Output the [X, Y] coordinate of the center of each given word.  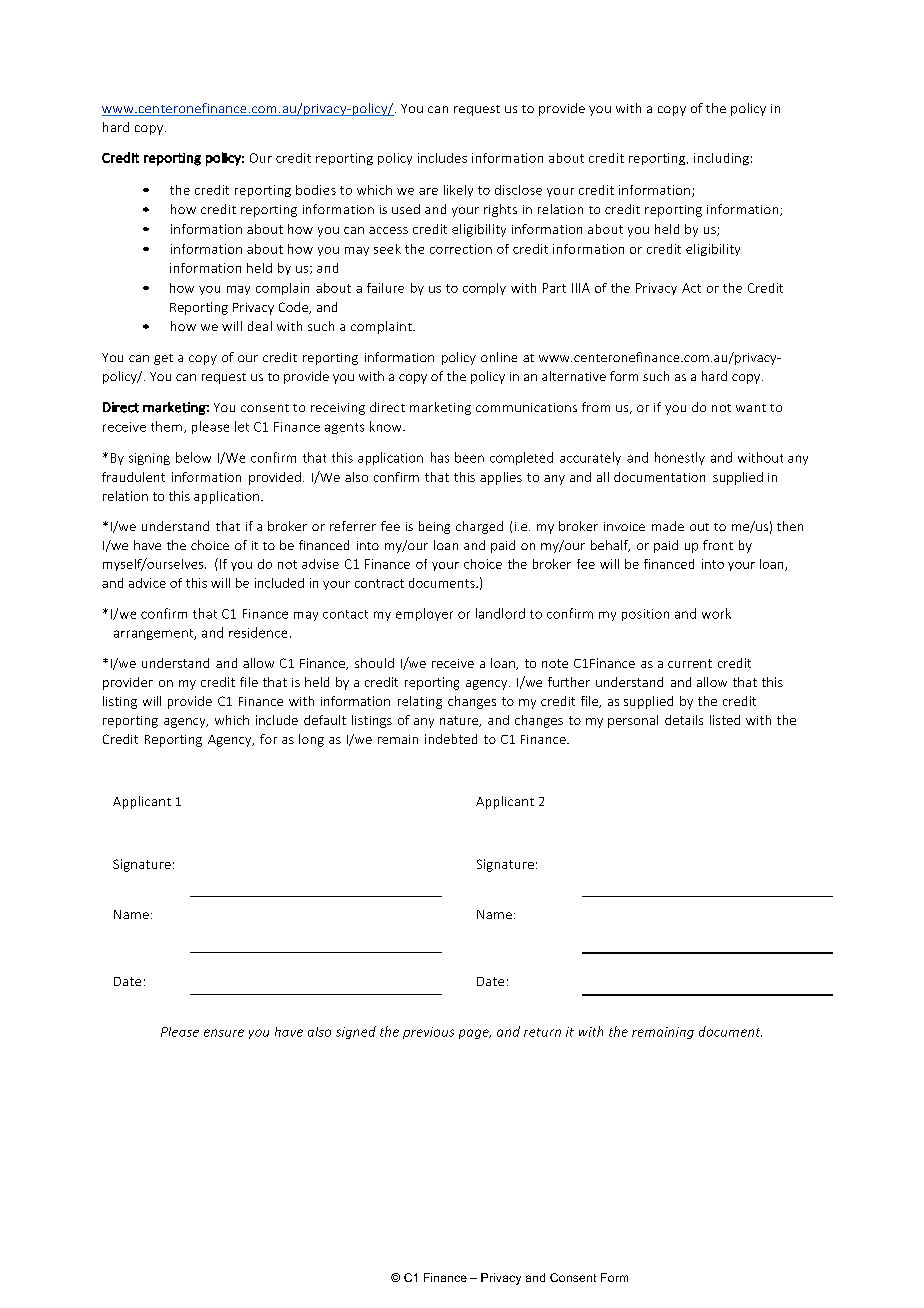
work [716, 613]
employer [424, 614]
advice [147, 583]
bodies [316, 190]
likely [458, 191]
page [475, 1034]
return [542, 1032]
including [721, 159]
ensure [224, 1033]
